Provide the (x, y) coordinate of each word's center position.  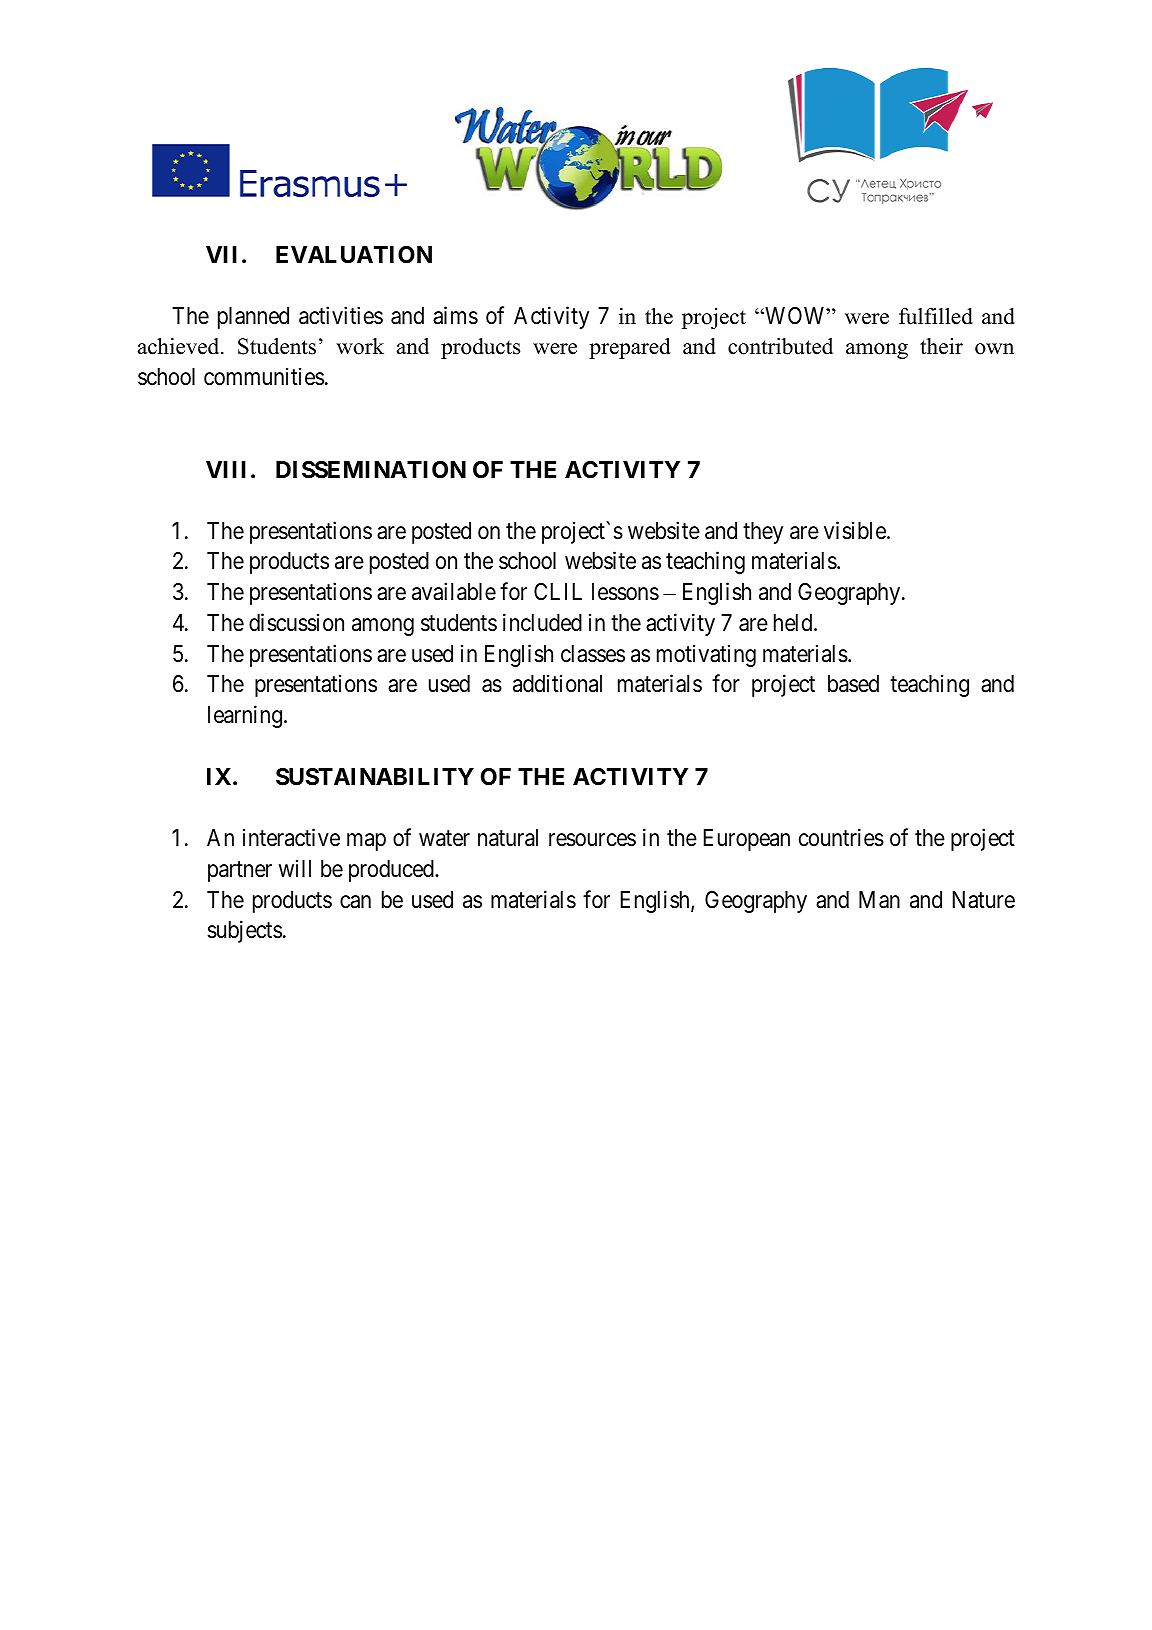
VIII (226, 469)
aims (455, 315)
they (763, 533)
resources (592, 840)
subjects (244, 931)
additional (557, 684)
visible (856, 530)
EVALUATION (354, 255)
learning (246, 716)
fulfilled (936, 316)
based (853, 684)
